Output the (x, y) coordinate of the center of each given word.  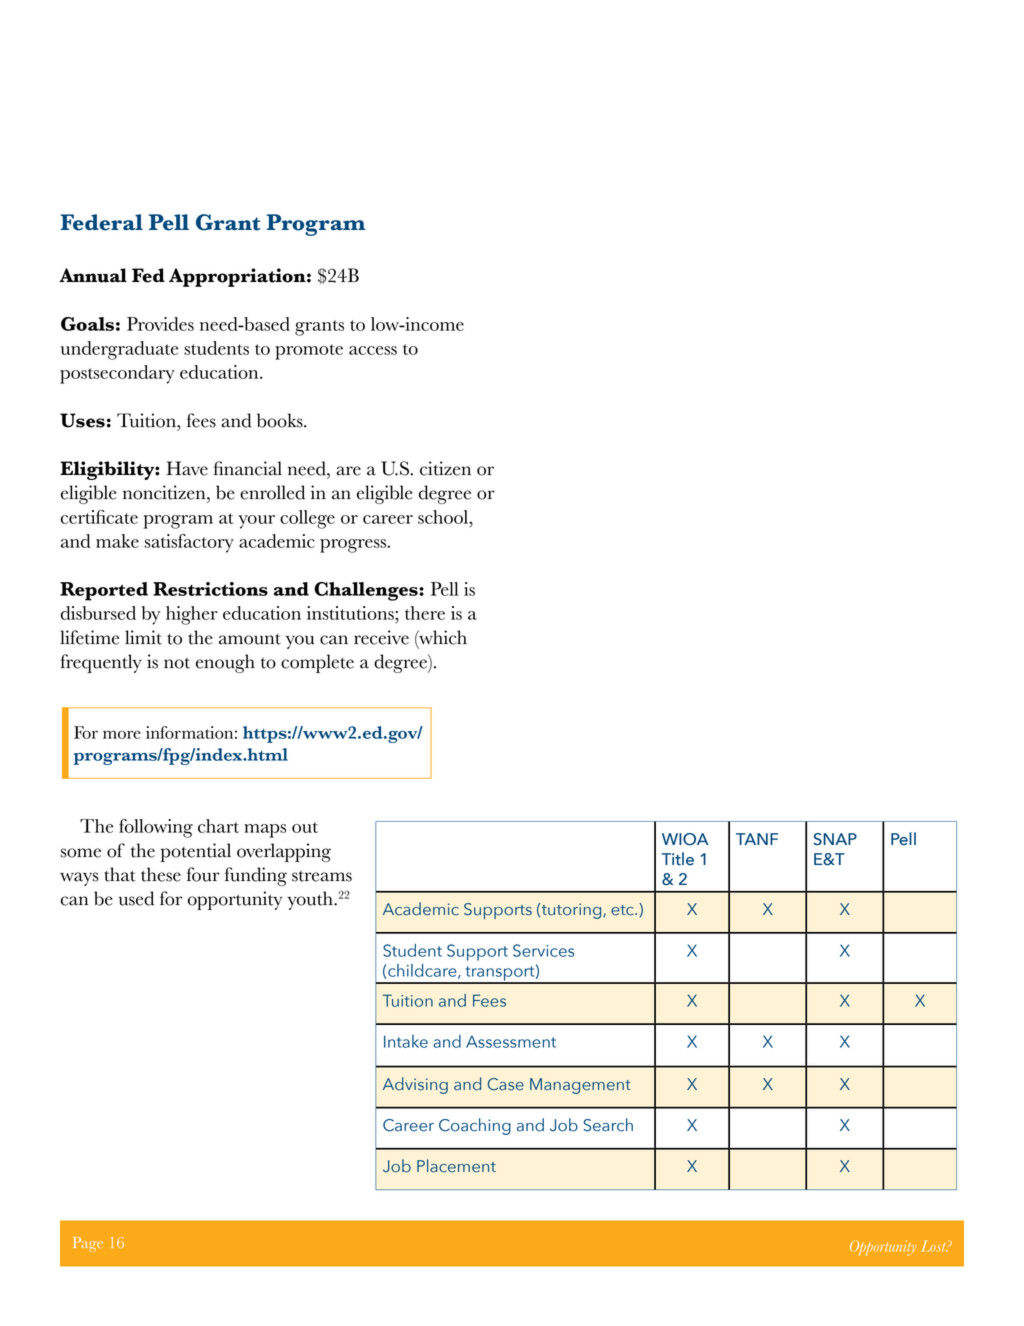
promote (309, 352)
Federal (101, 222)
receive (381, 637)
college (307, 519)
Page (88, 1244)
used (136, 898)
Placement (456, 1166)
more (122, 734)
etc (623, 910)
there (425, 613)
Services (543, 950)
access (373, 350)
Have (187, 468)
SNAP (835, 839)
